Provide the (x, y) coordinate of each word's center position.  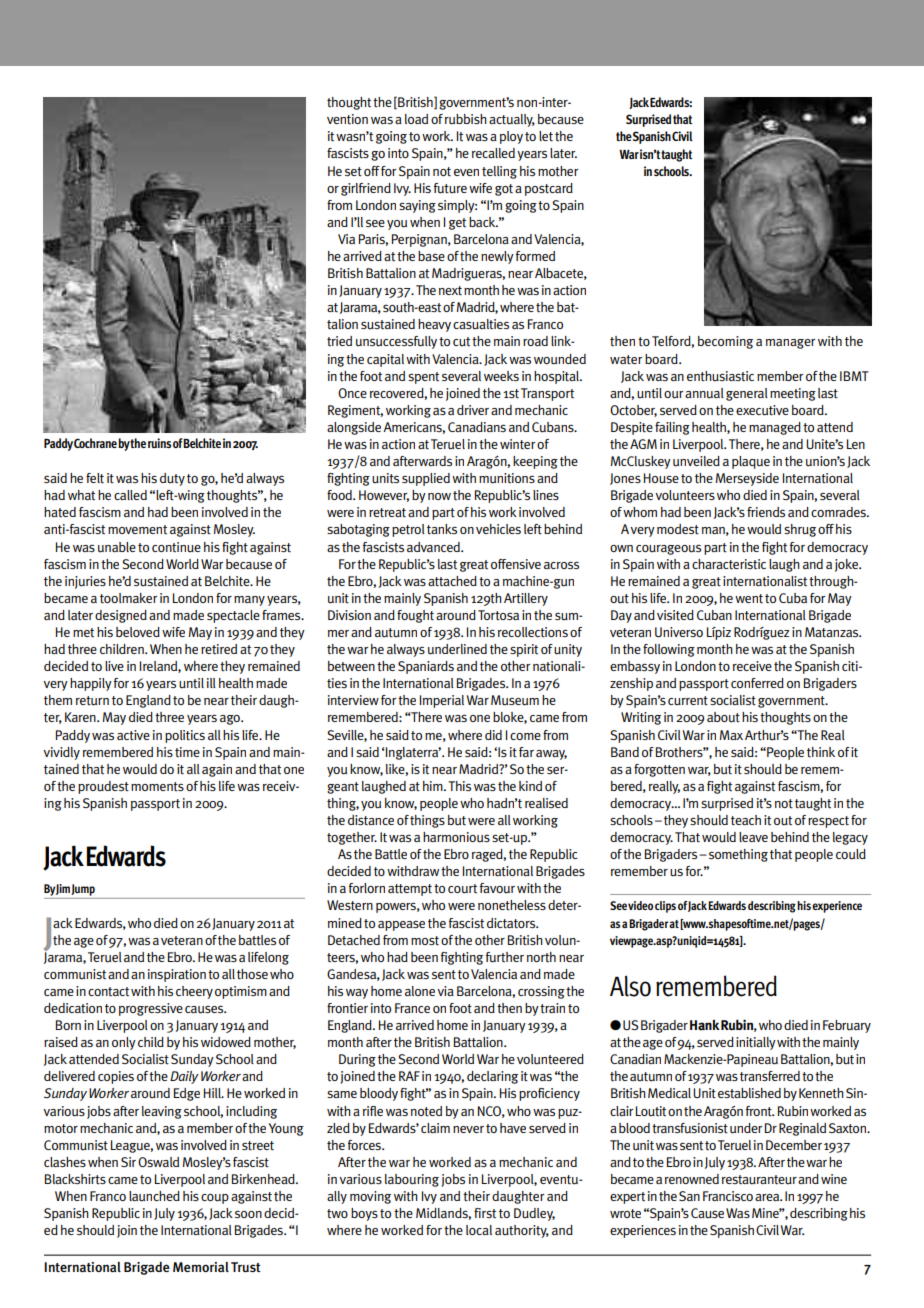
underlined (457, 649)
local (479, 1230)
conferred (757, 683)
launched (154, 1196)
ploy (511, 137)
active (133, 735)
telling (499, 172)
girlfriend (366, 189)
